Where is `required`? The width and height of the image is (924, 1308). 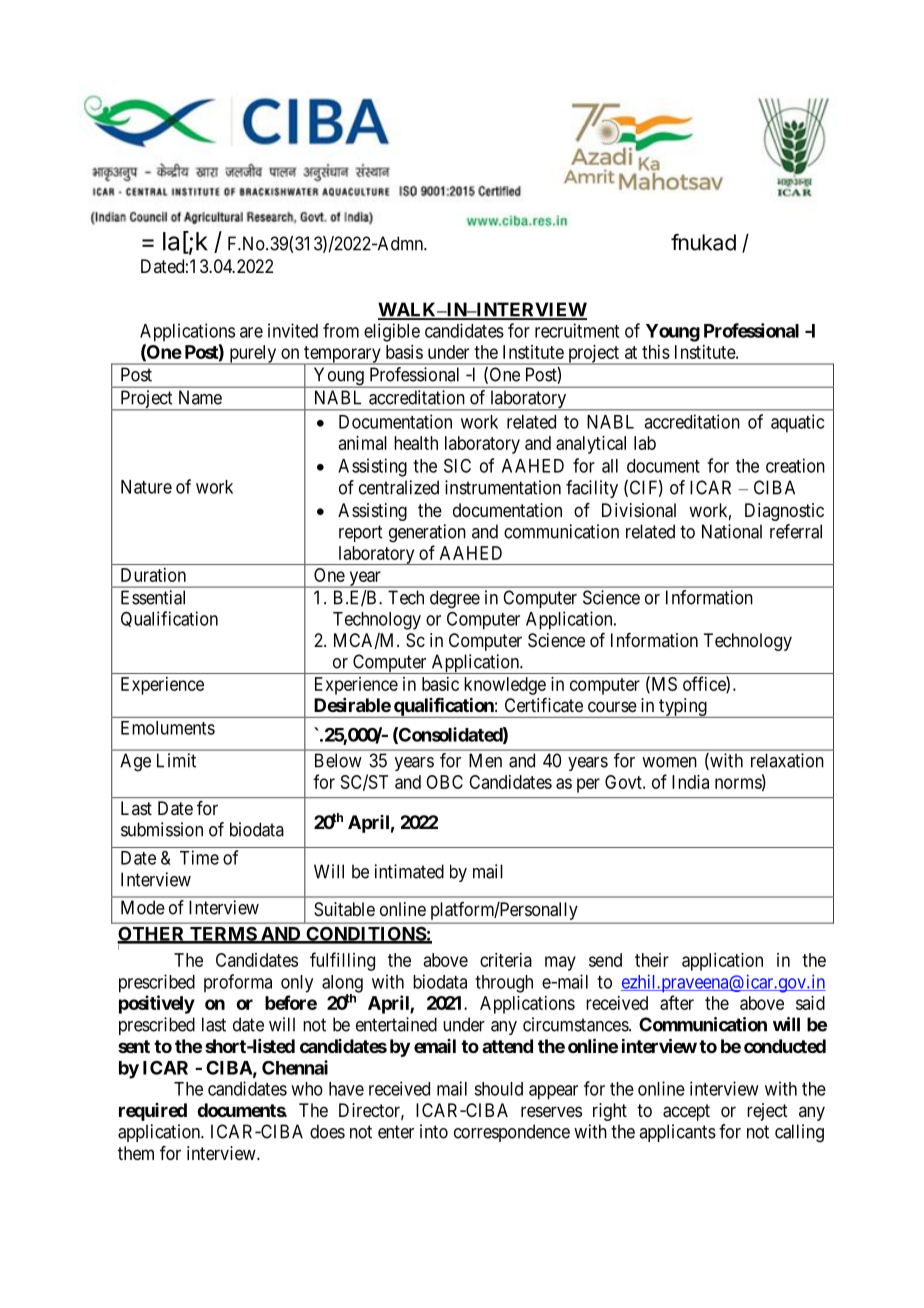
required is located at coordinates (153, 1112).
